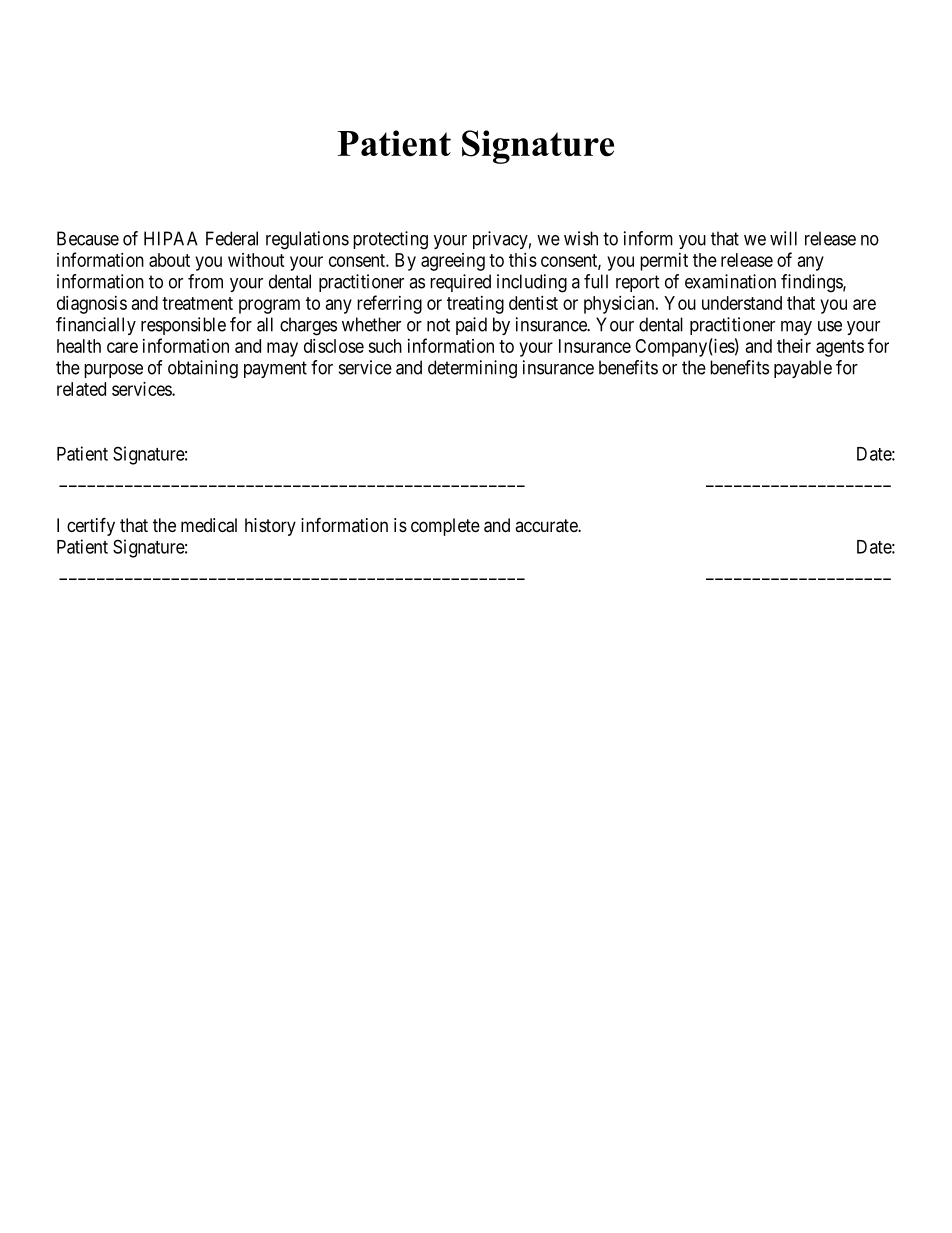  Describe the element at coordinates (171, 238) in the screenshot. I see `HIPAA` at that location.
